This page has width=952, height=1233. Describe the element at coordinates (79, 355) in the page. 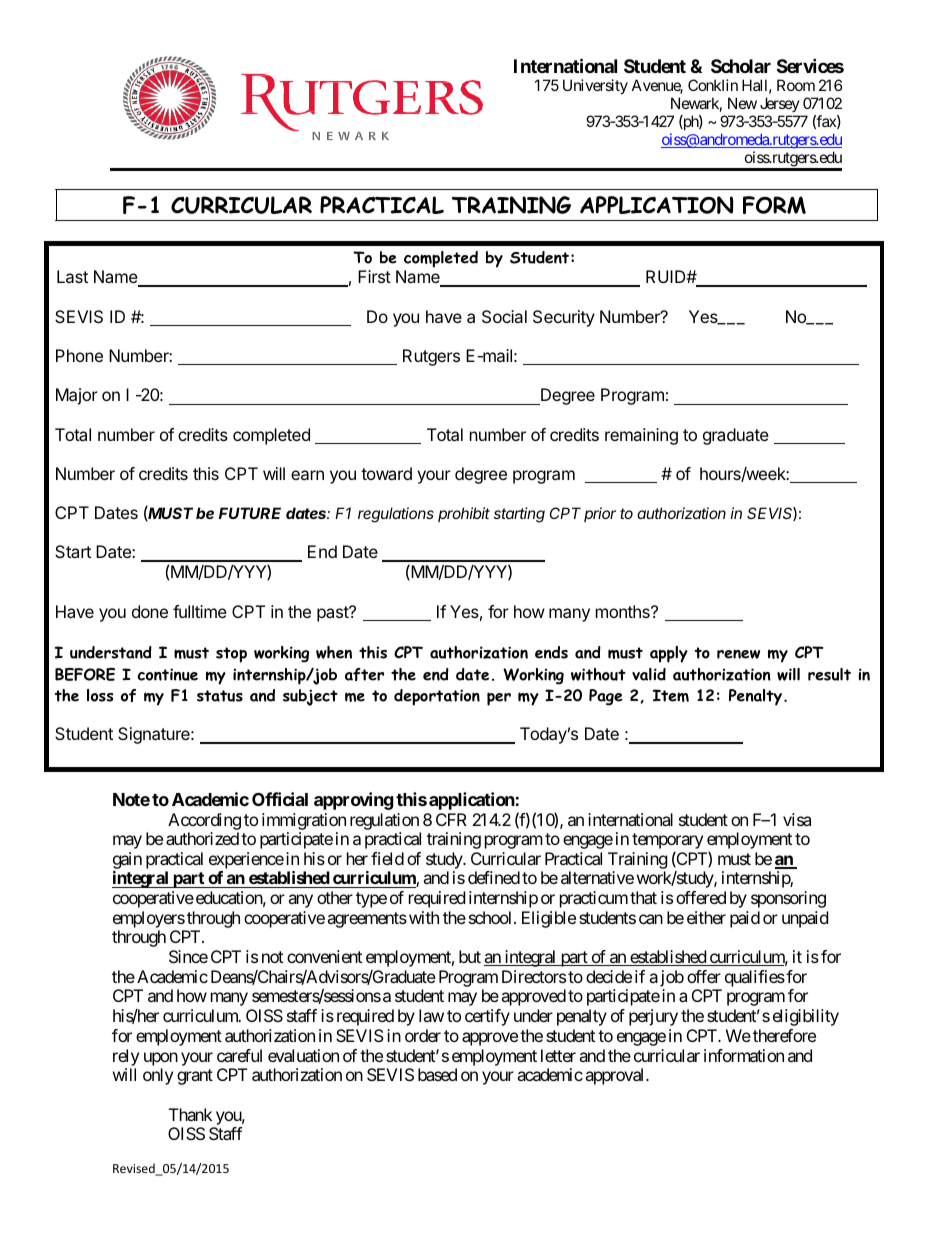

I see `Phone` at that location.
